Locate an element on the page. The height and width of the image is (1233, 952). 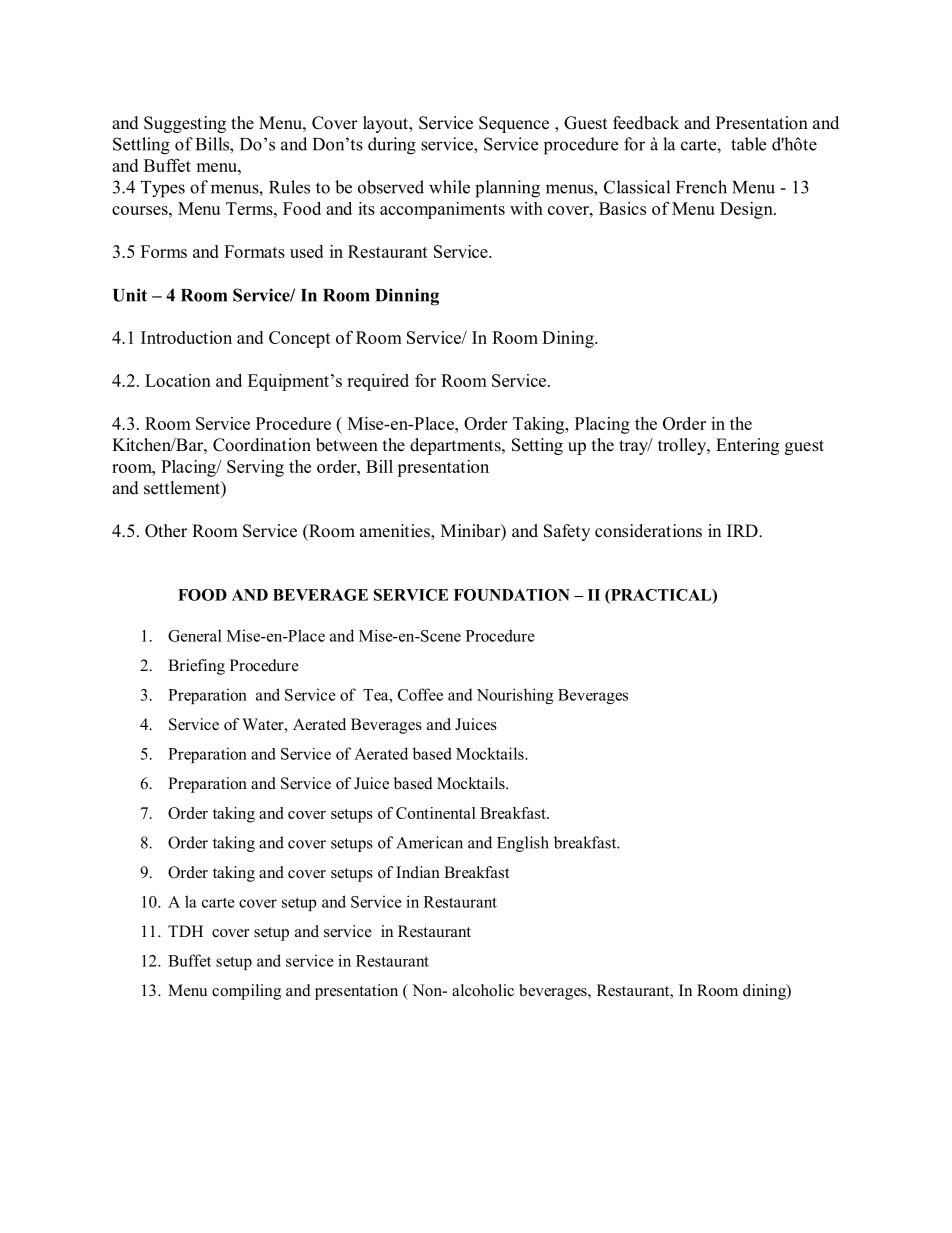
Entering is located at coordinates (747, 446).
